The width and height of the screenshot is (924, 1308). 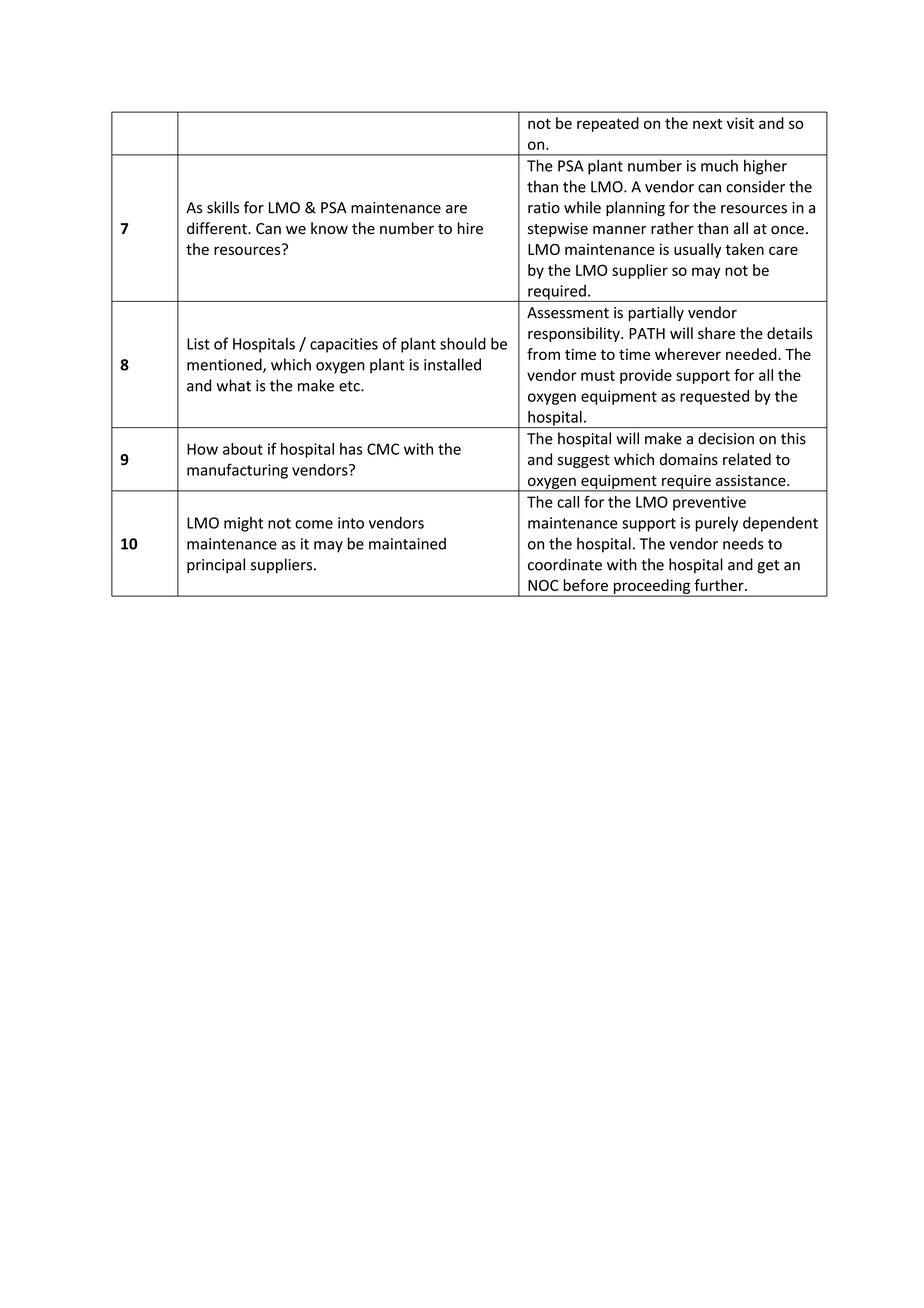 What do you see at coordinates (218, 228) in the screenshot?
I see `different` at bounding box center [218, 228].
